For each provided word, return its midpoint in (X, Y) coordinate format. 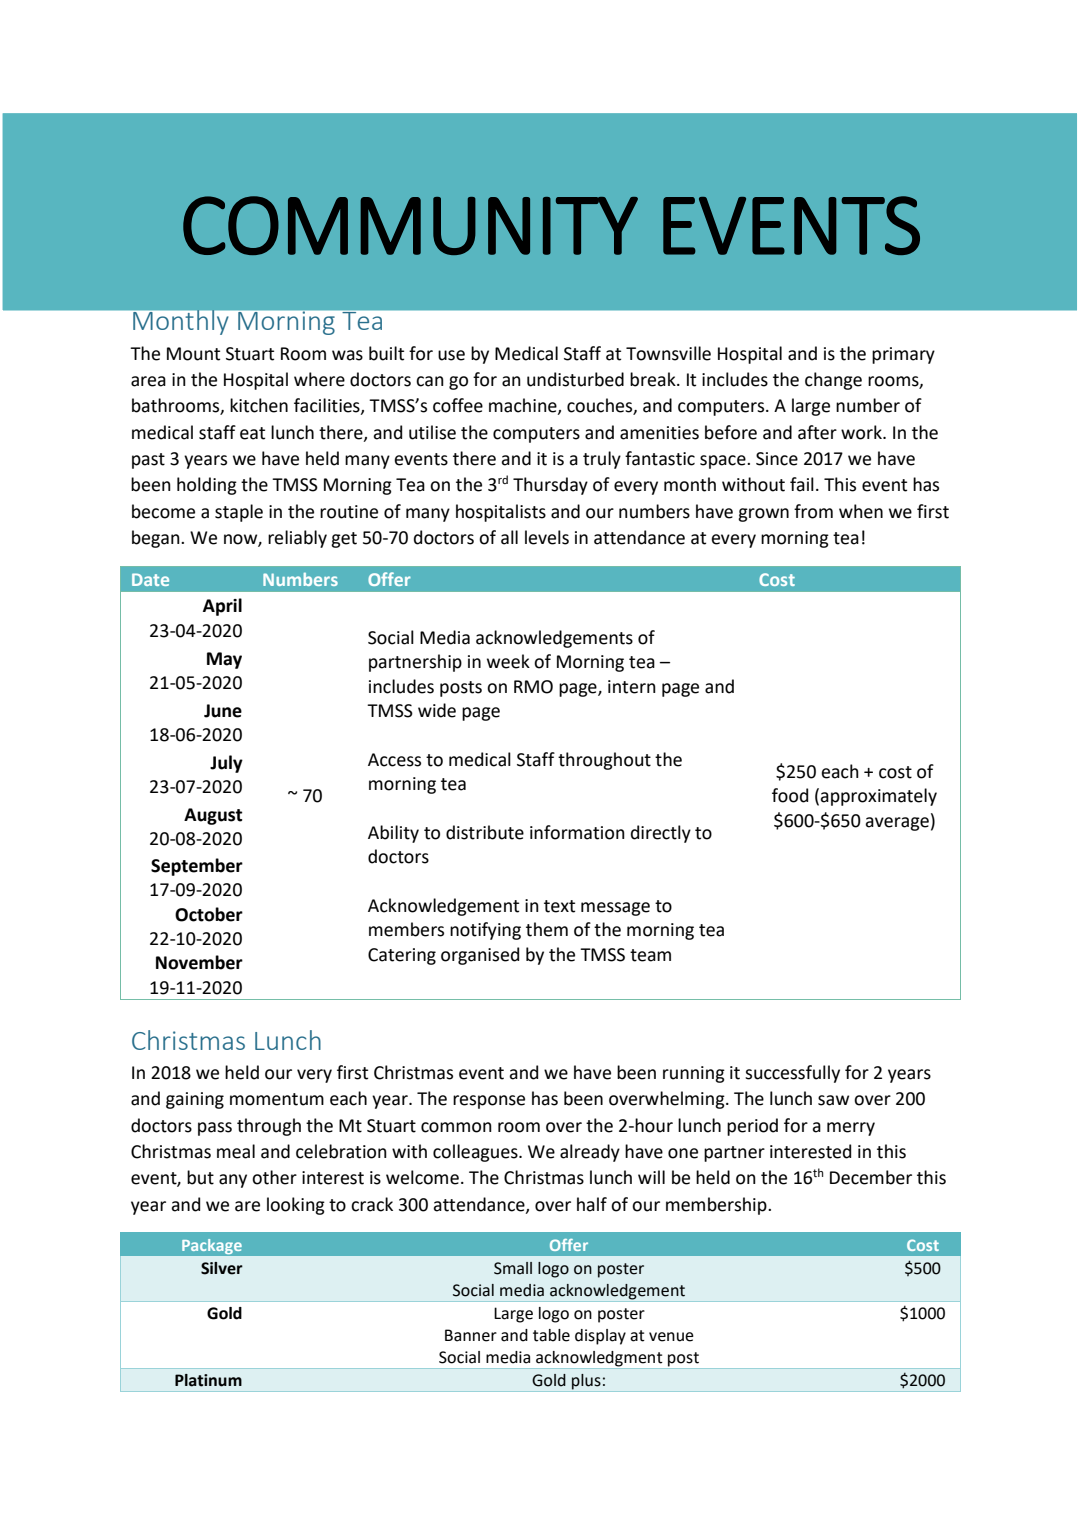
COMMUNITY (410, 225)
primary (903, 355)
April (222, 607)
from (813, 511)
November (199, 962)
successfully (792, 1074)
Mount (193, 354)
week (508, 661)
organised (480, 956)
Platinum (208, 1380)
